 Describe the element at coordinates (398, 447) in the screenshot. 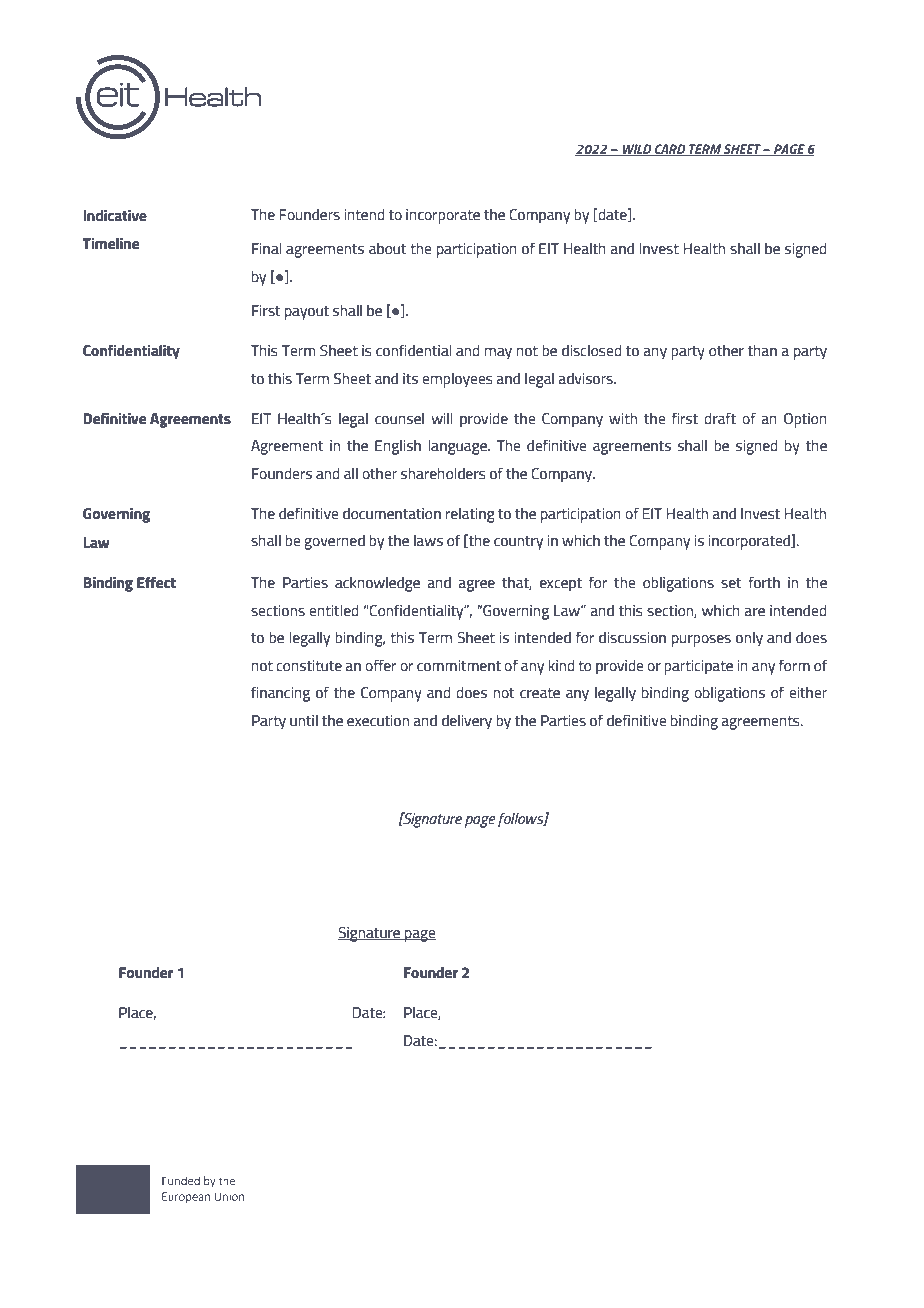

I see `English` at that location.
